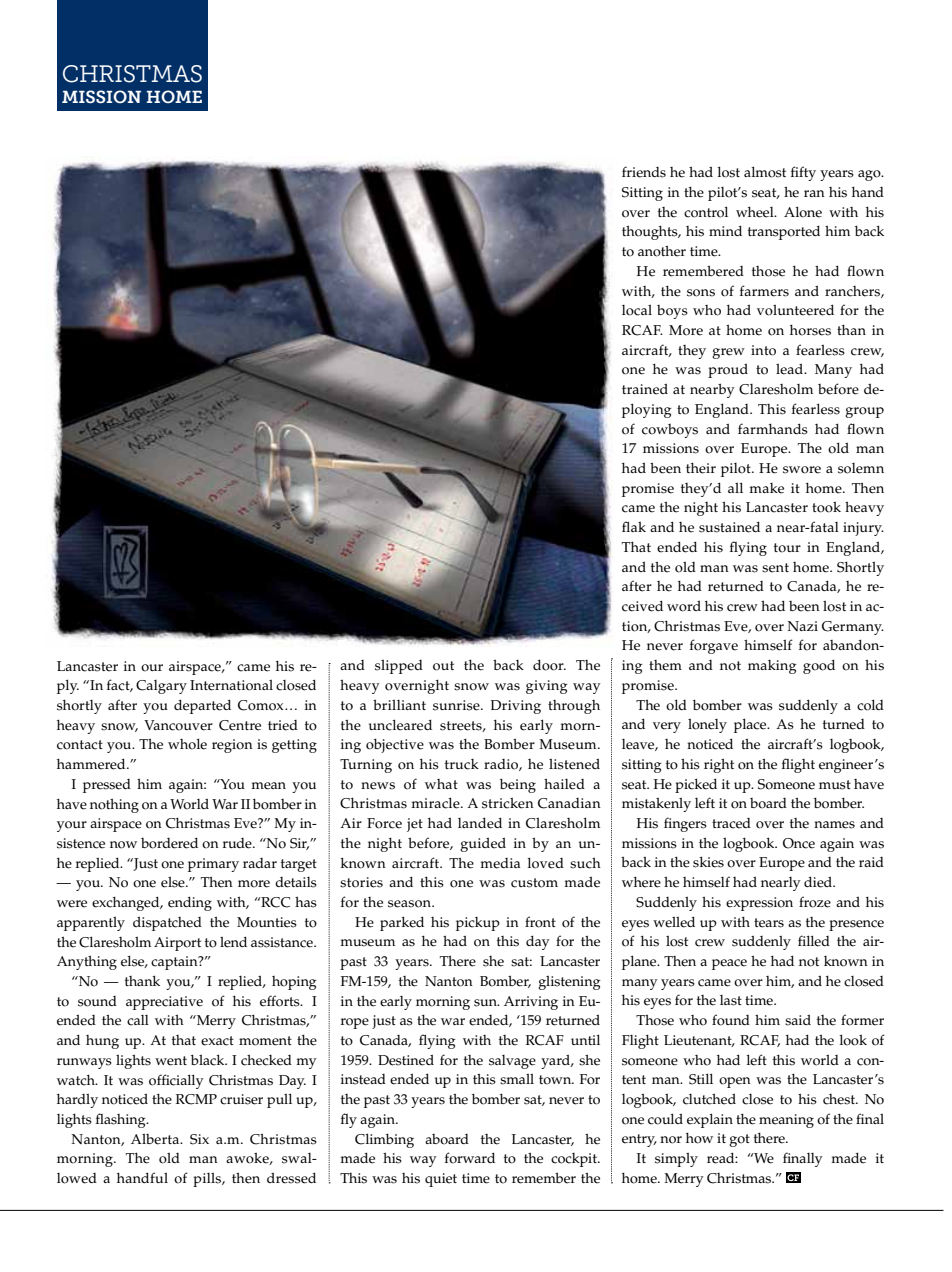 This screenshot has height=1272, width=952. Describe the element at coordinates (478, 924) in the screenshot. I see `pickup` at that location.
